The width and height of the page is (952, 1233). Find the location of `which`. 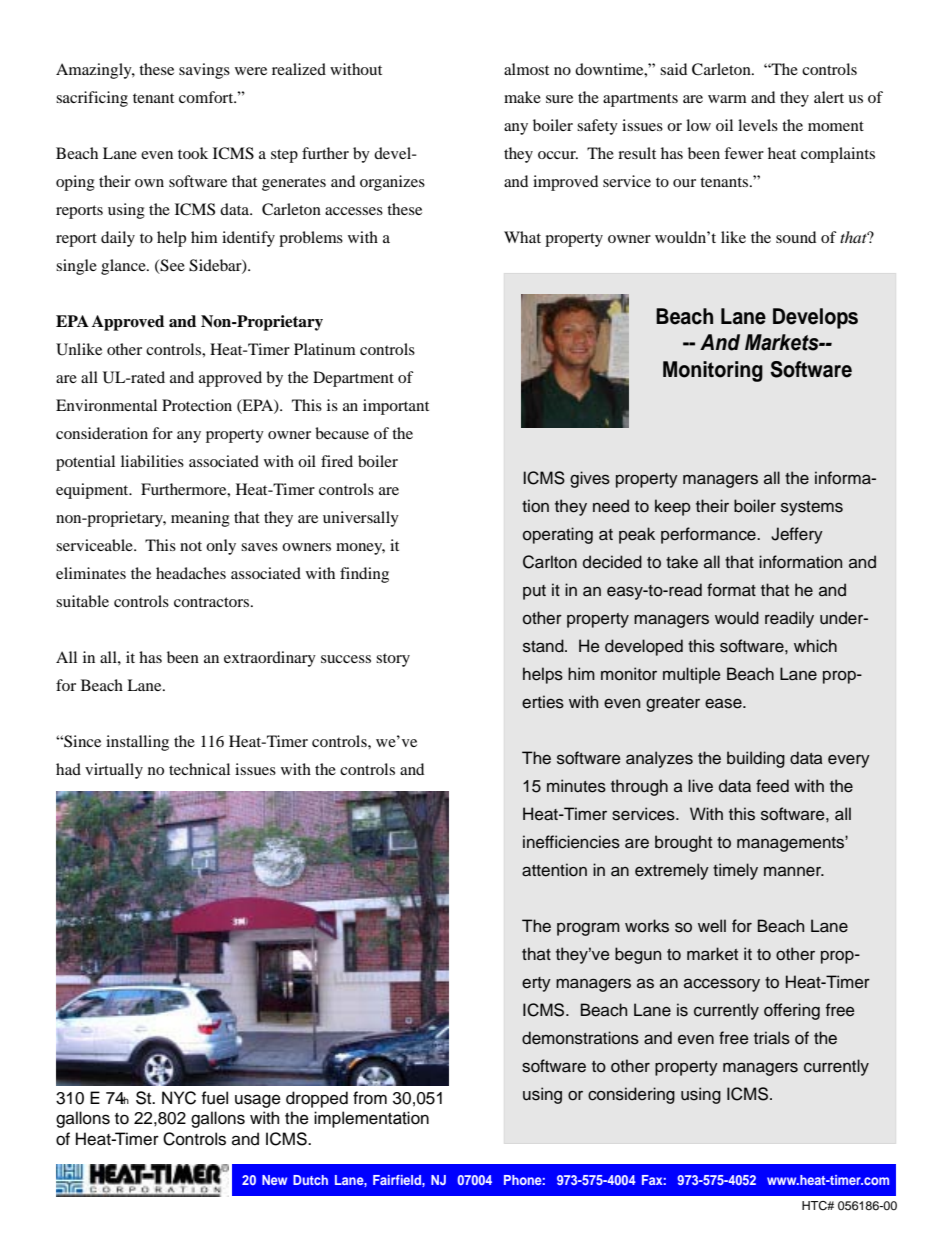

which is located at coordinates (815, 646).
